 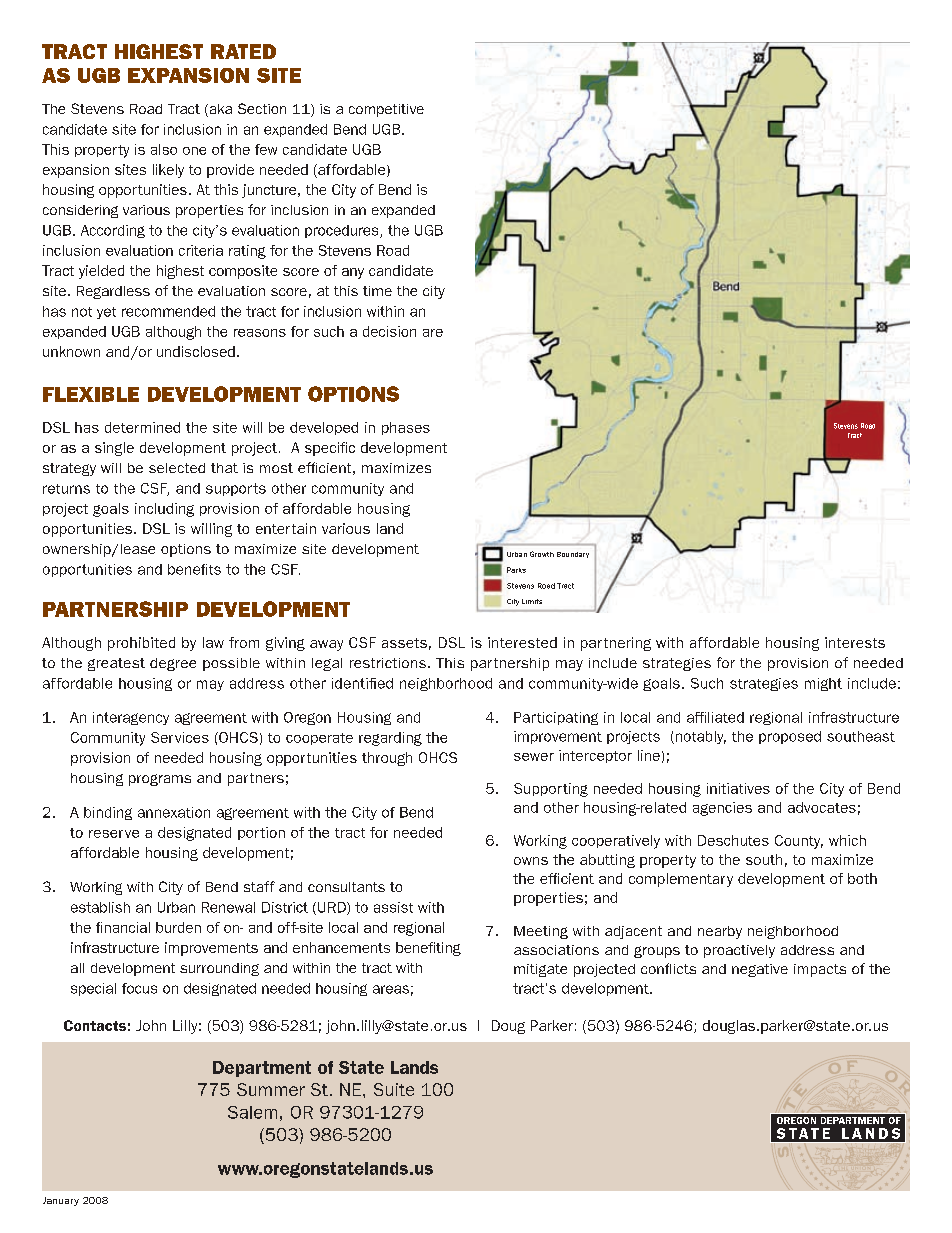 What do you see at coordinates (760, 970) in the screenshot?
I see `negative` at bounding box center [760, 970].
